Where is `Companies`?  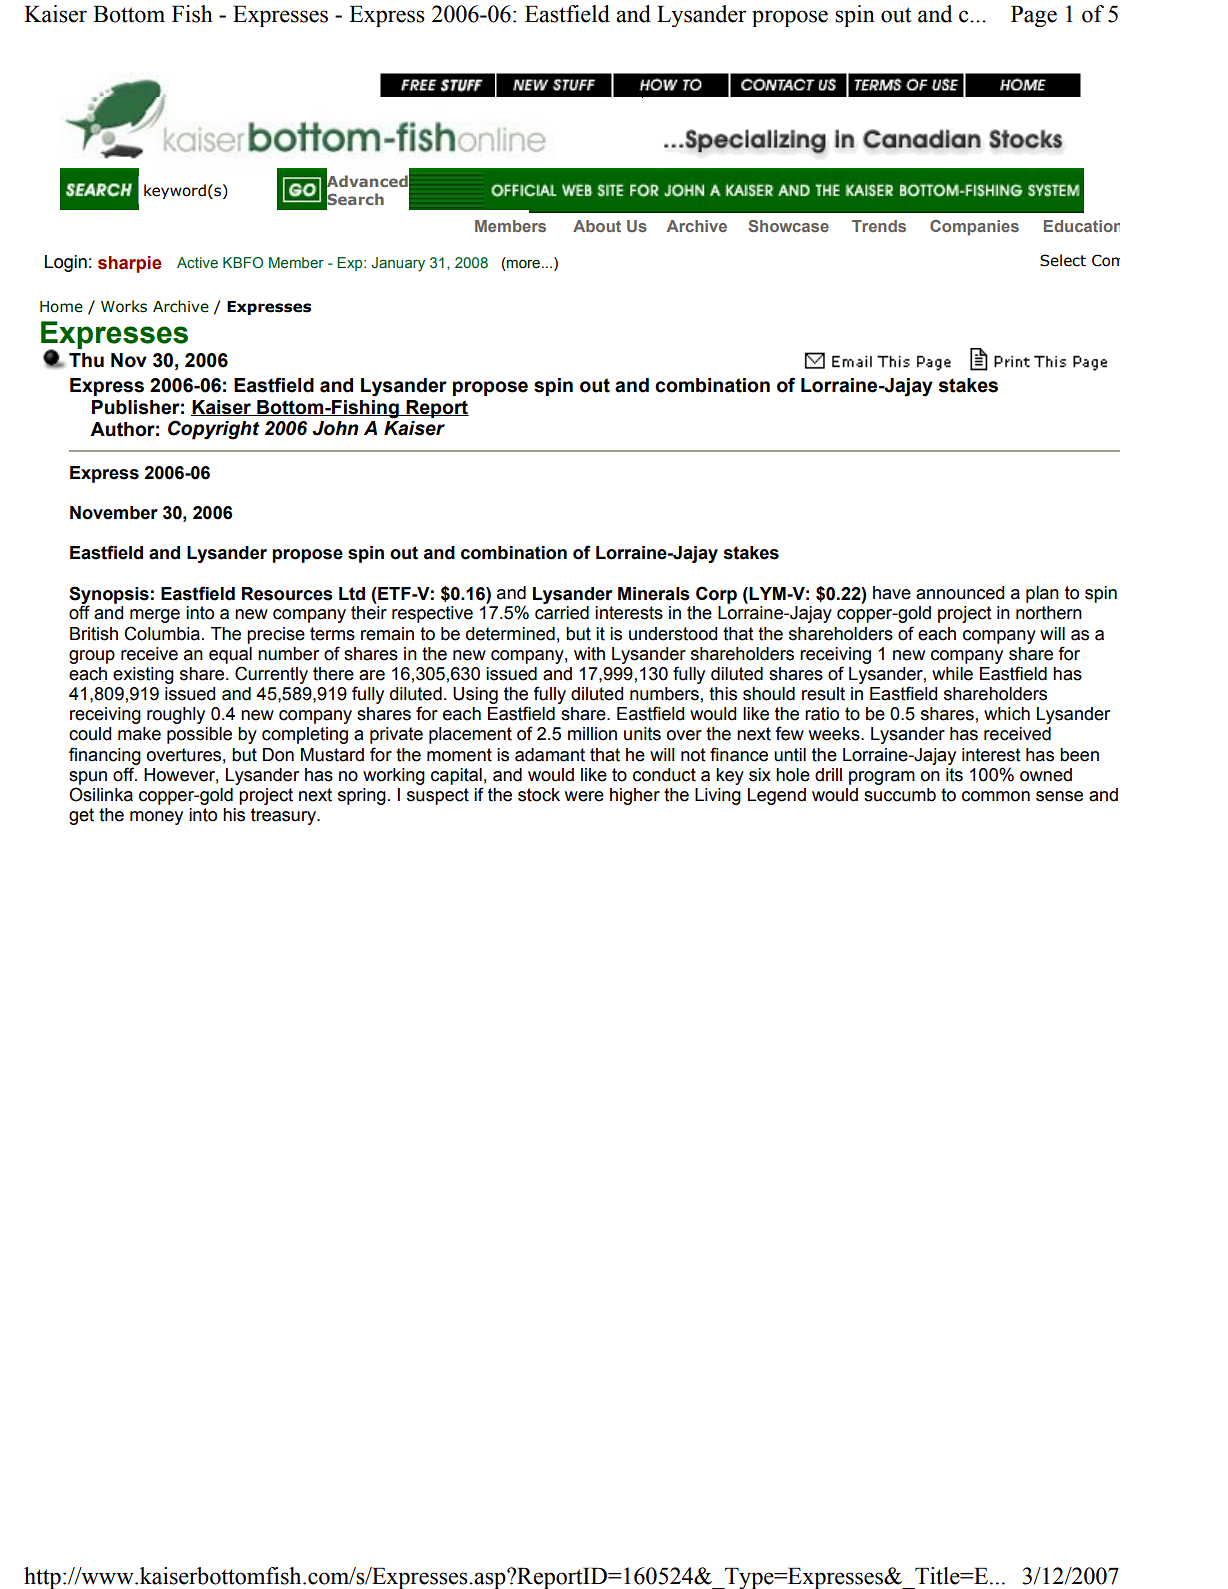
Companies is located at coordinates (974, 228).
